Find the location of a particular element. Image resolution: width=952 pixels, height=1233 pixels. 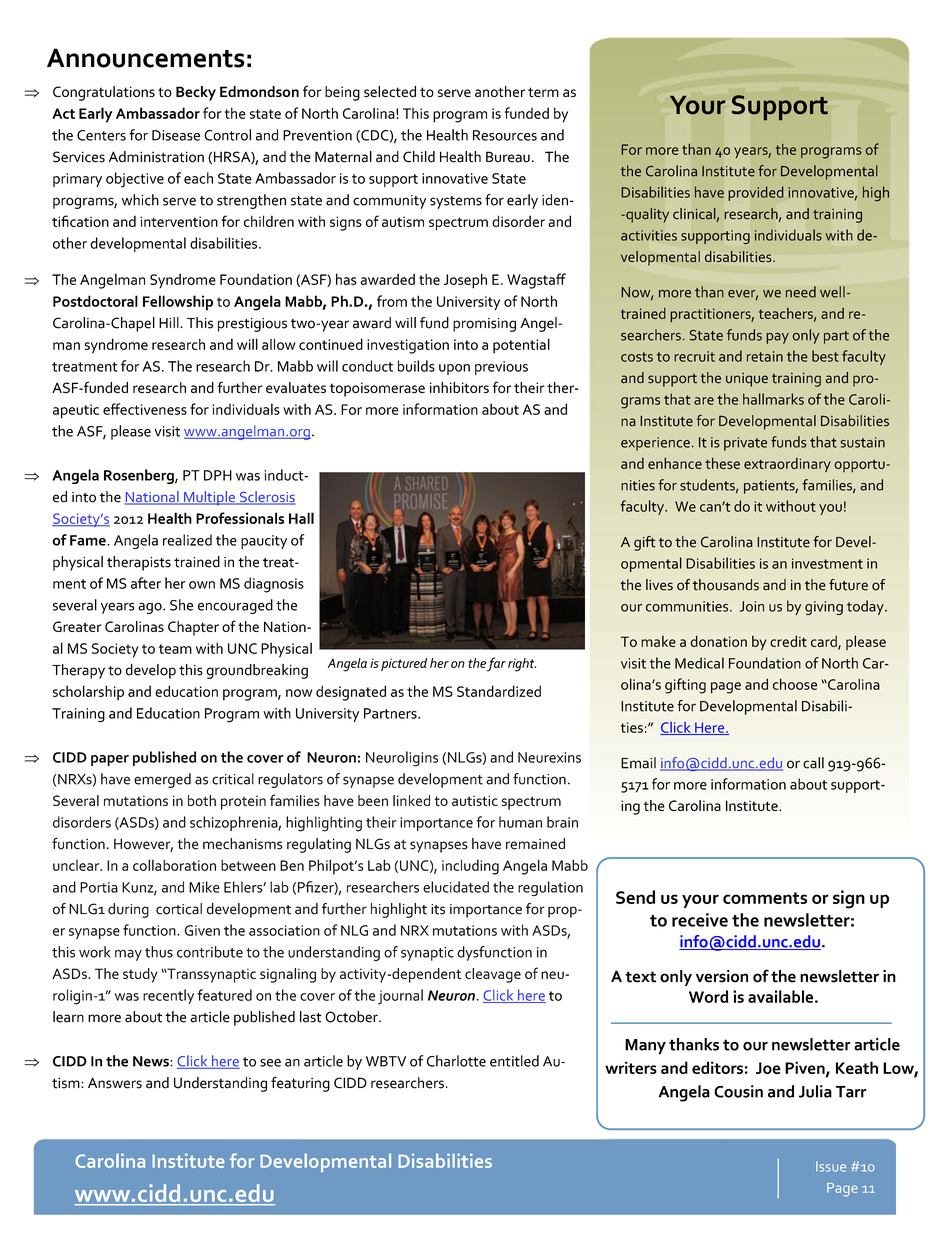

Disease is located at coordinates (176, 135).
